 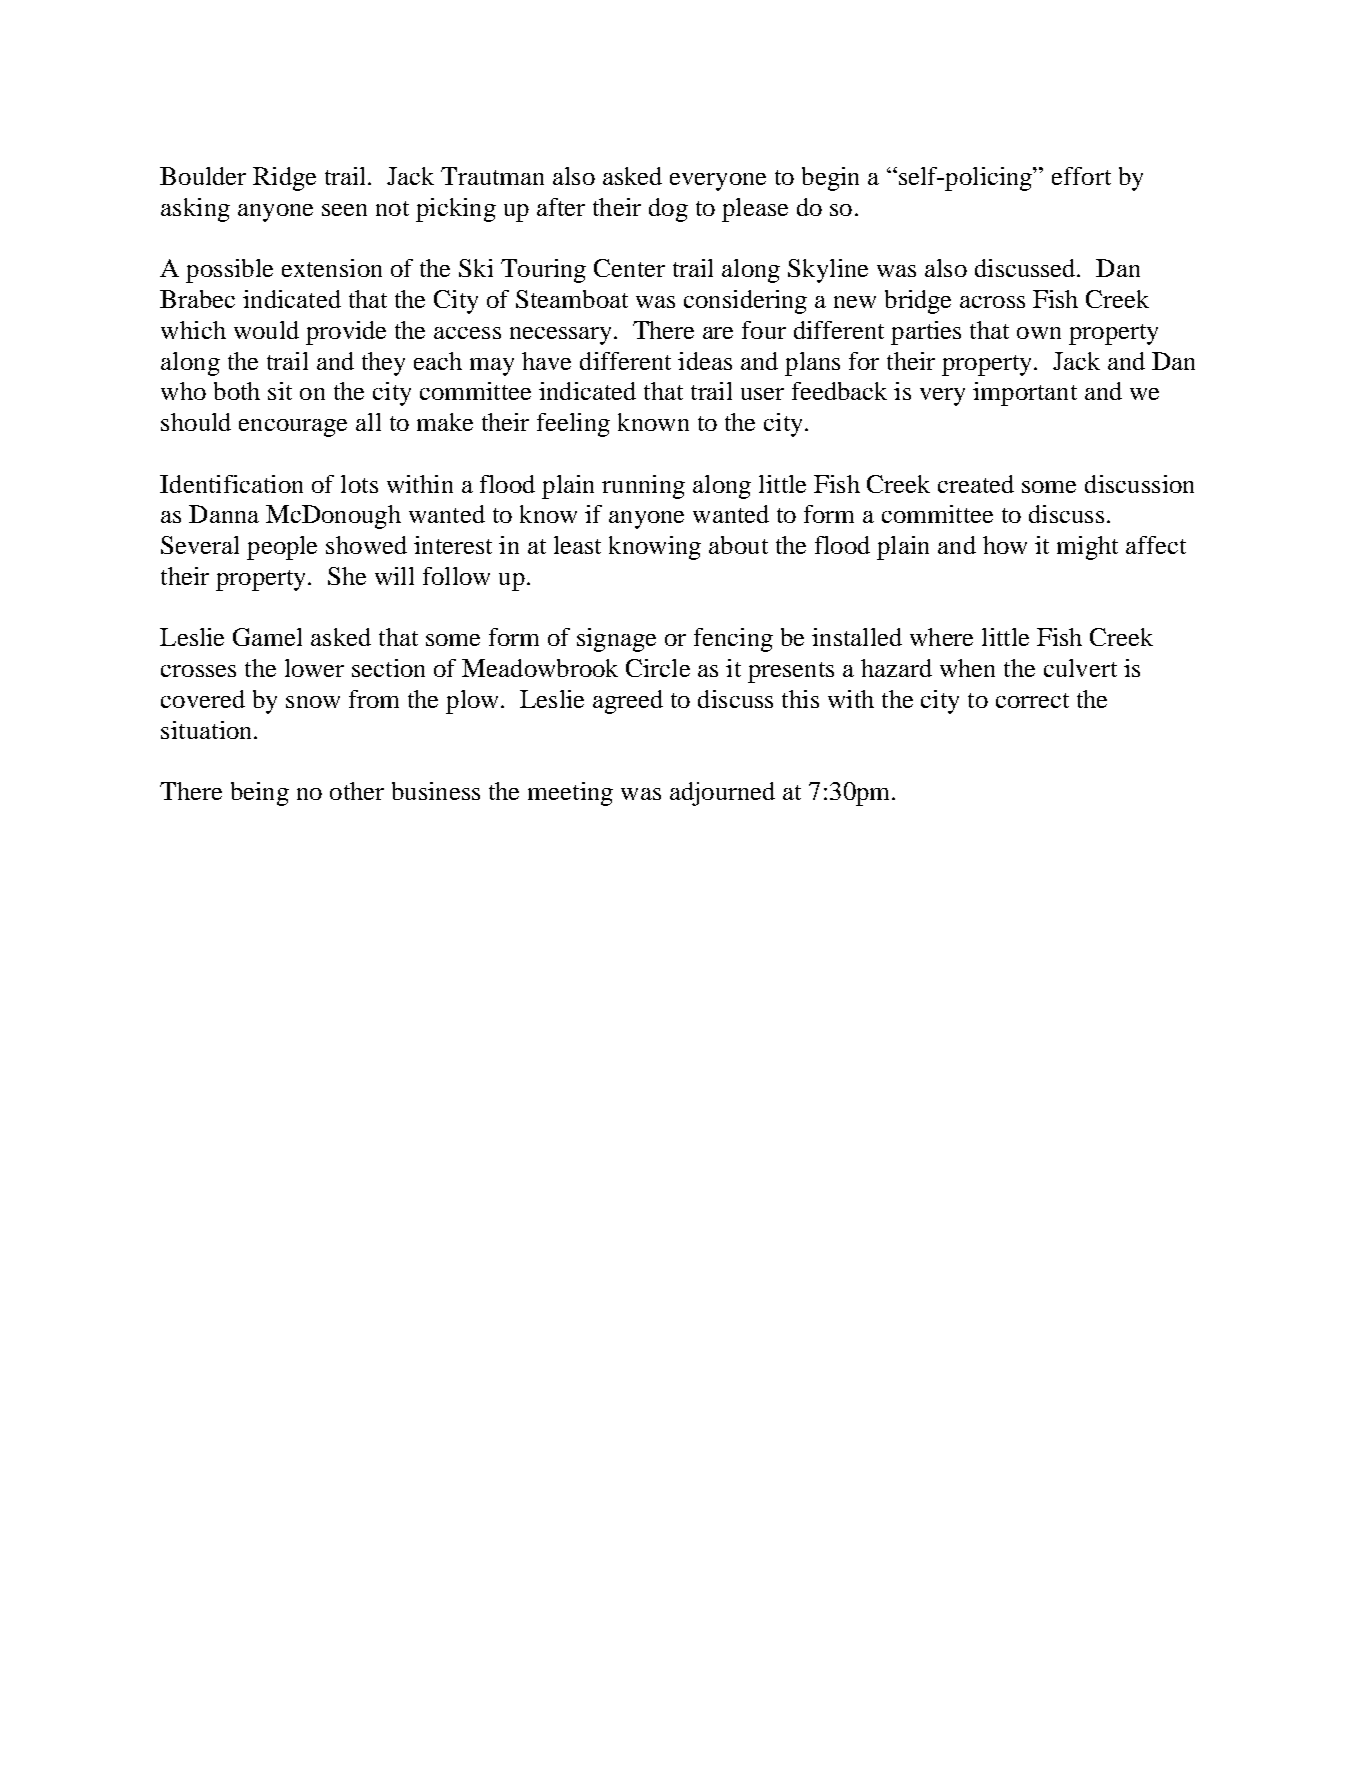 I want to click on correct, so click(x=1032, y=700).
